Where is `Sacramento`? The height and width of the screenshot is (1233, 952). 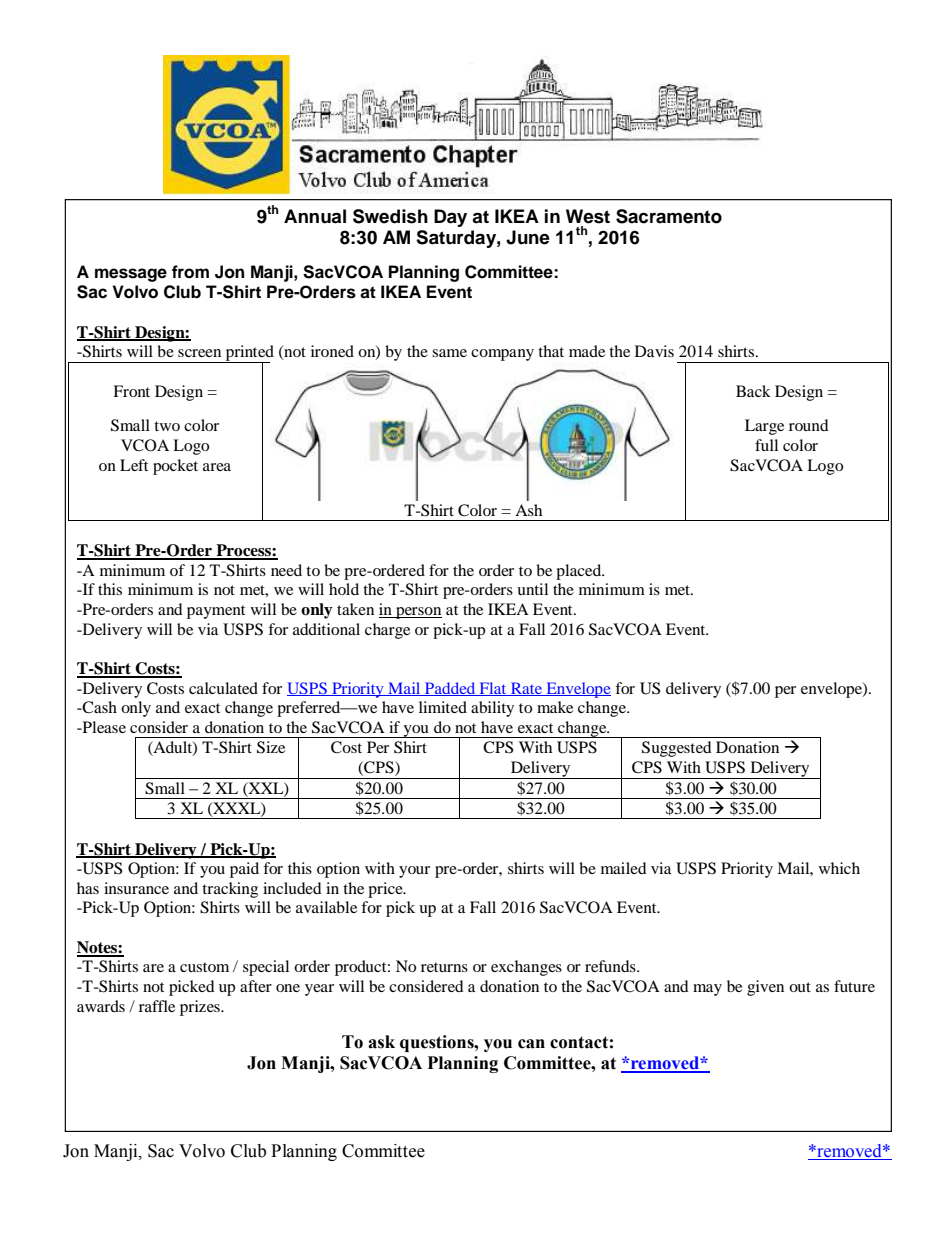 Sacramento is located at coordinates (669, 216).
